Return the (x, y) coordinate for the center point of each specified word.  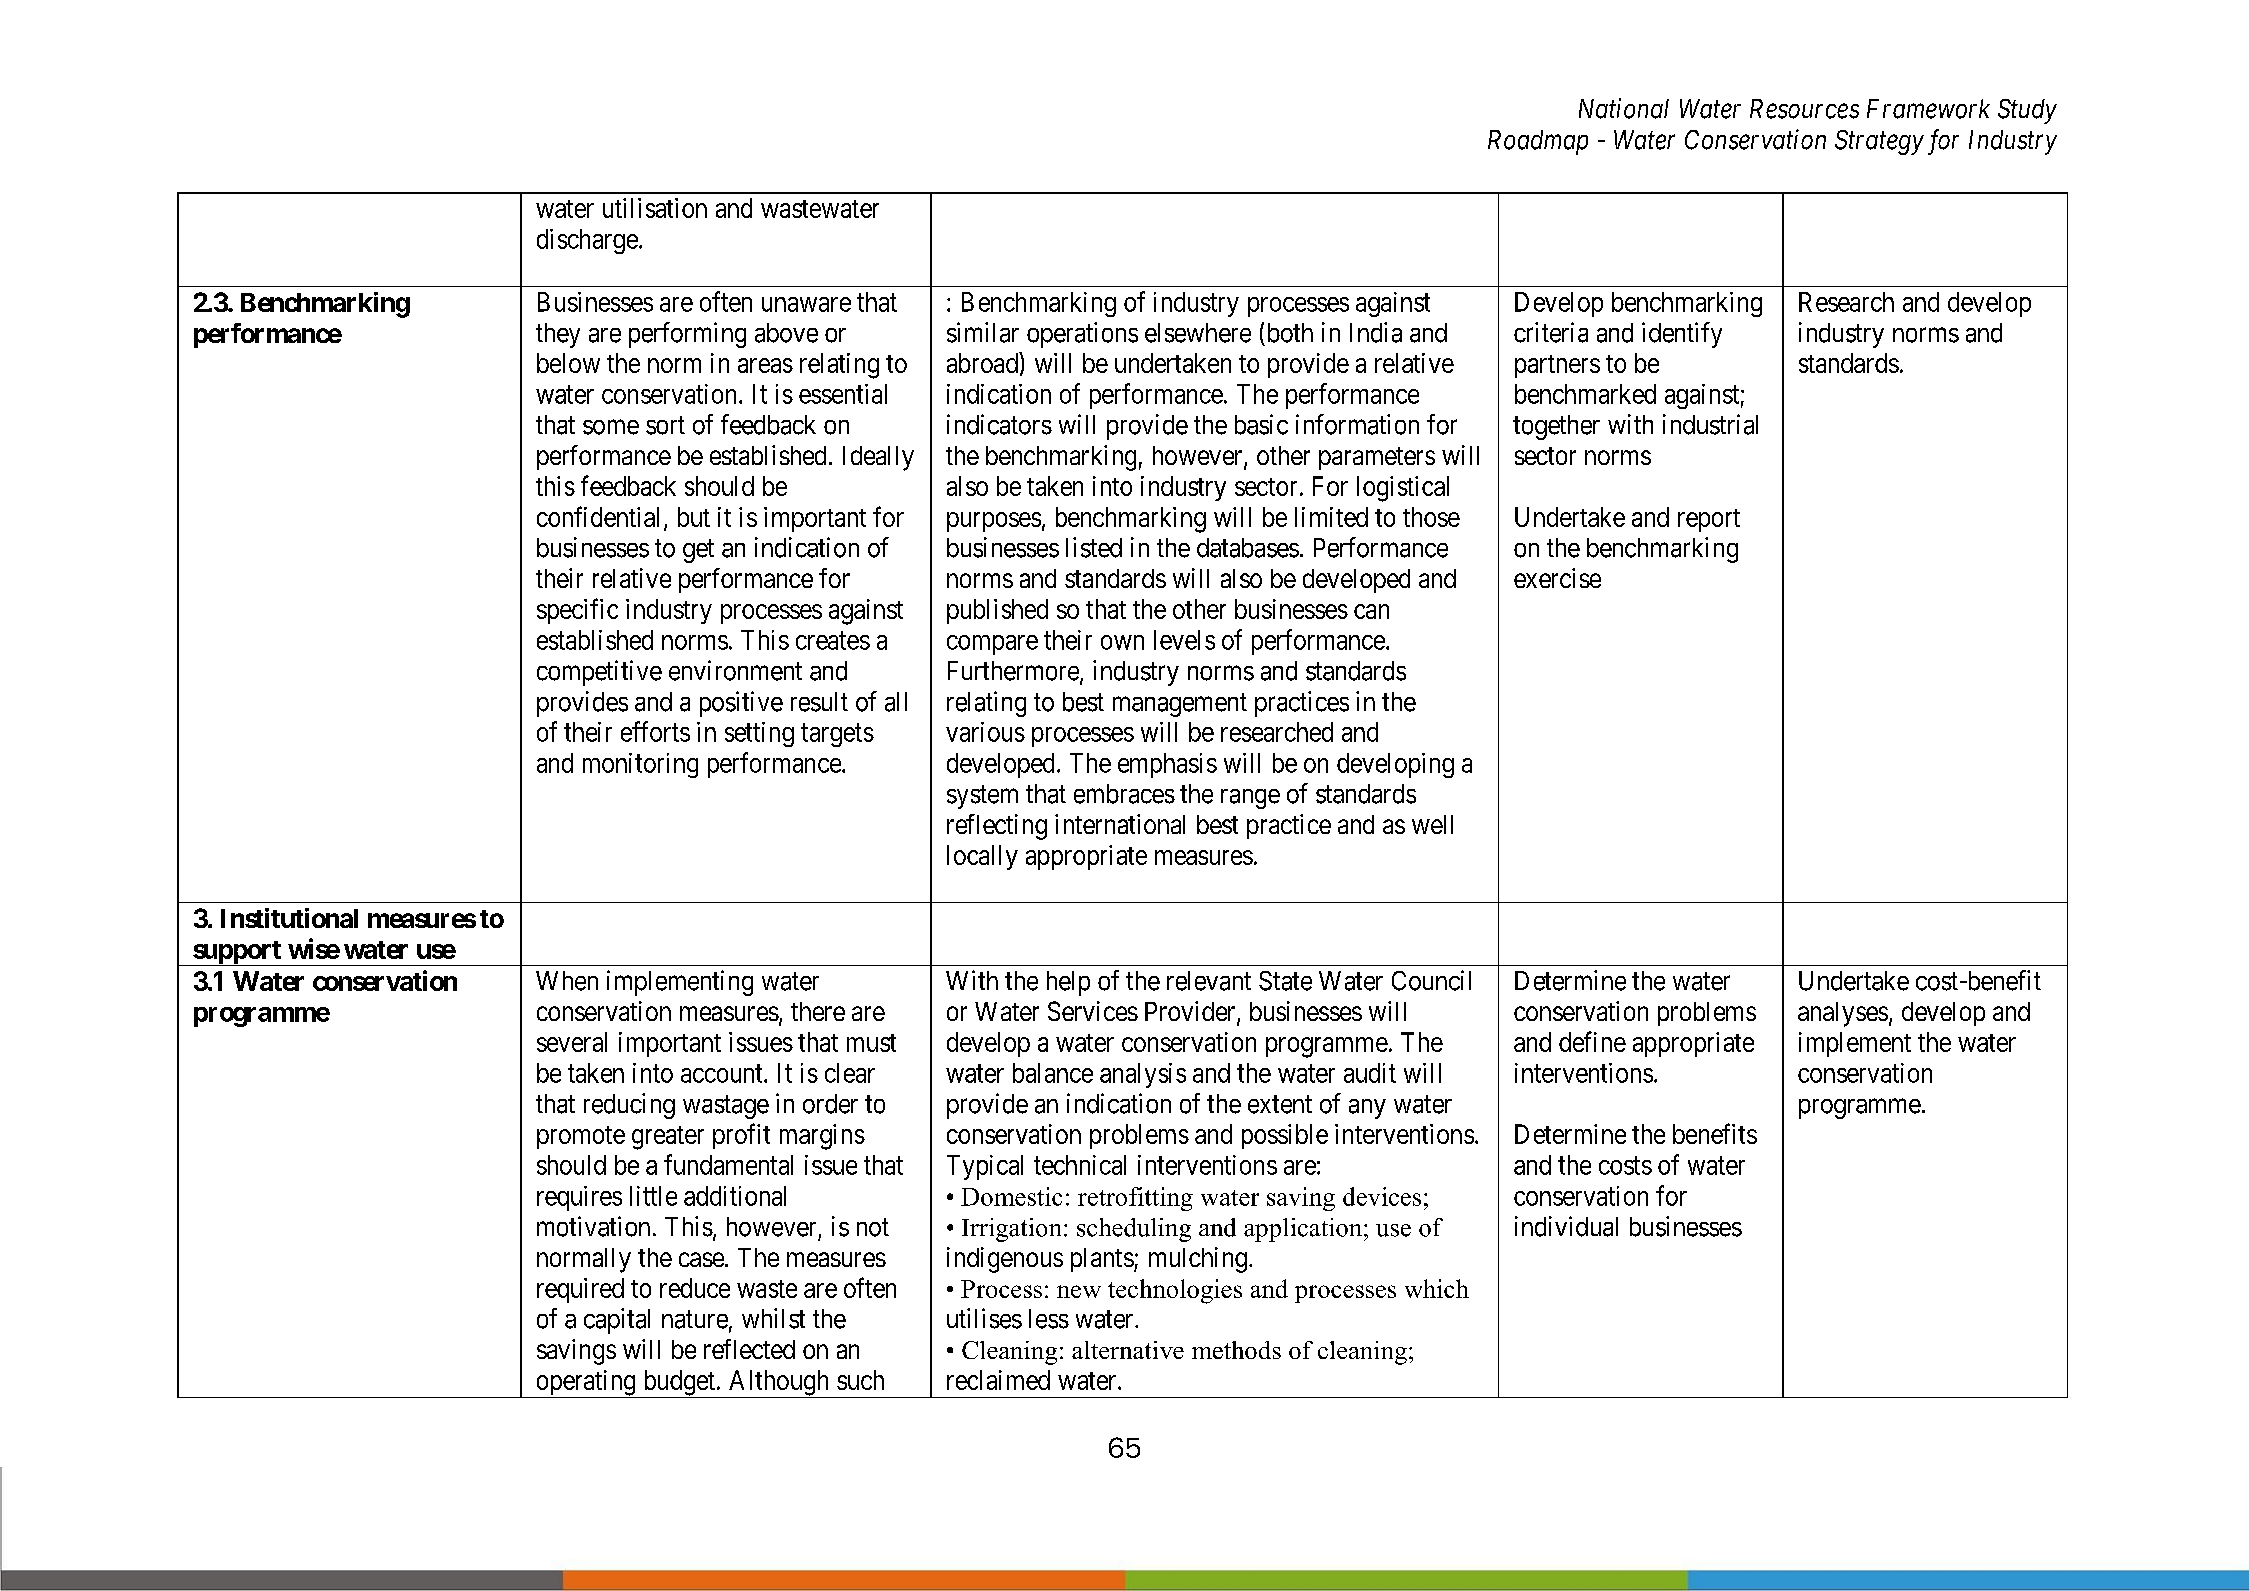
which (1437, 1288)
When (567, 981)
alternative (1128, 1350)
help (1068, 983)
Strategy (1879, 142)
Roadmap (1538, 142)
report (1709, 520)
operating (586, 1384)
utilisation (655, 208)
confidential (598, 516)
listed (1094, 547)
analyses (1843, 1014)
